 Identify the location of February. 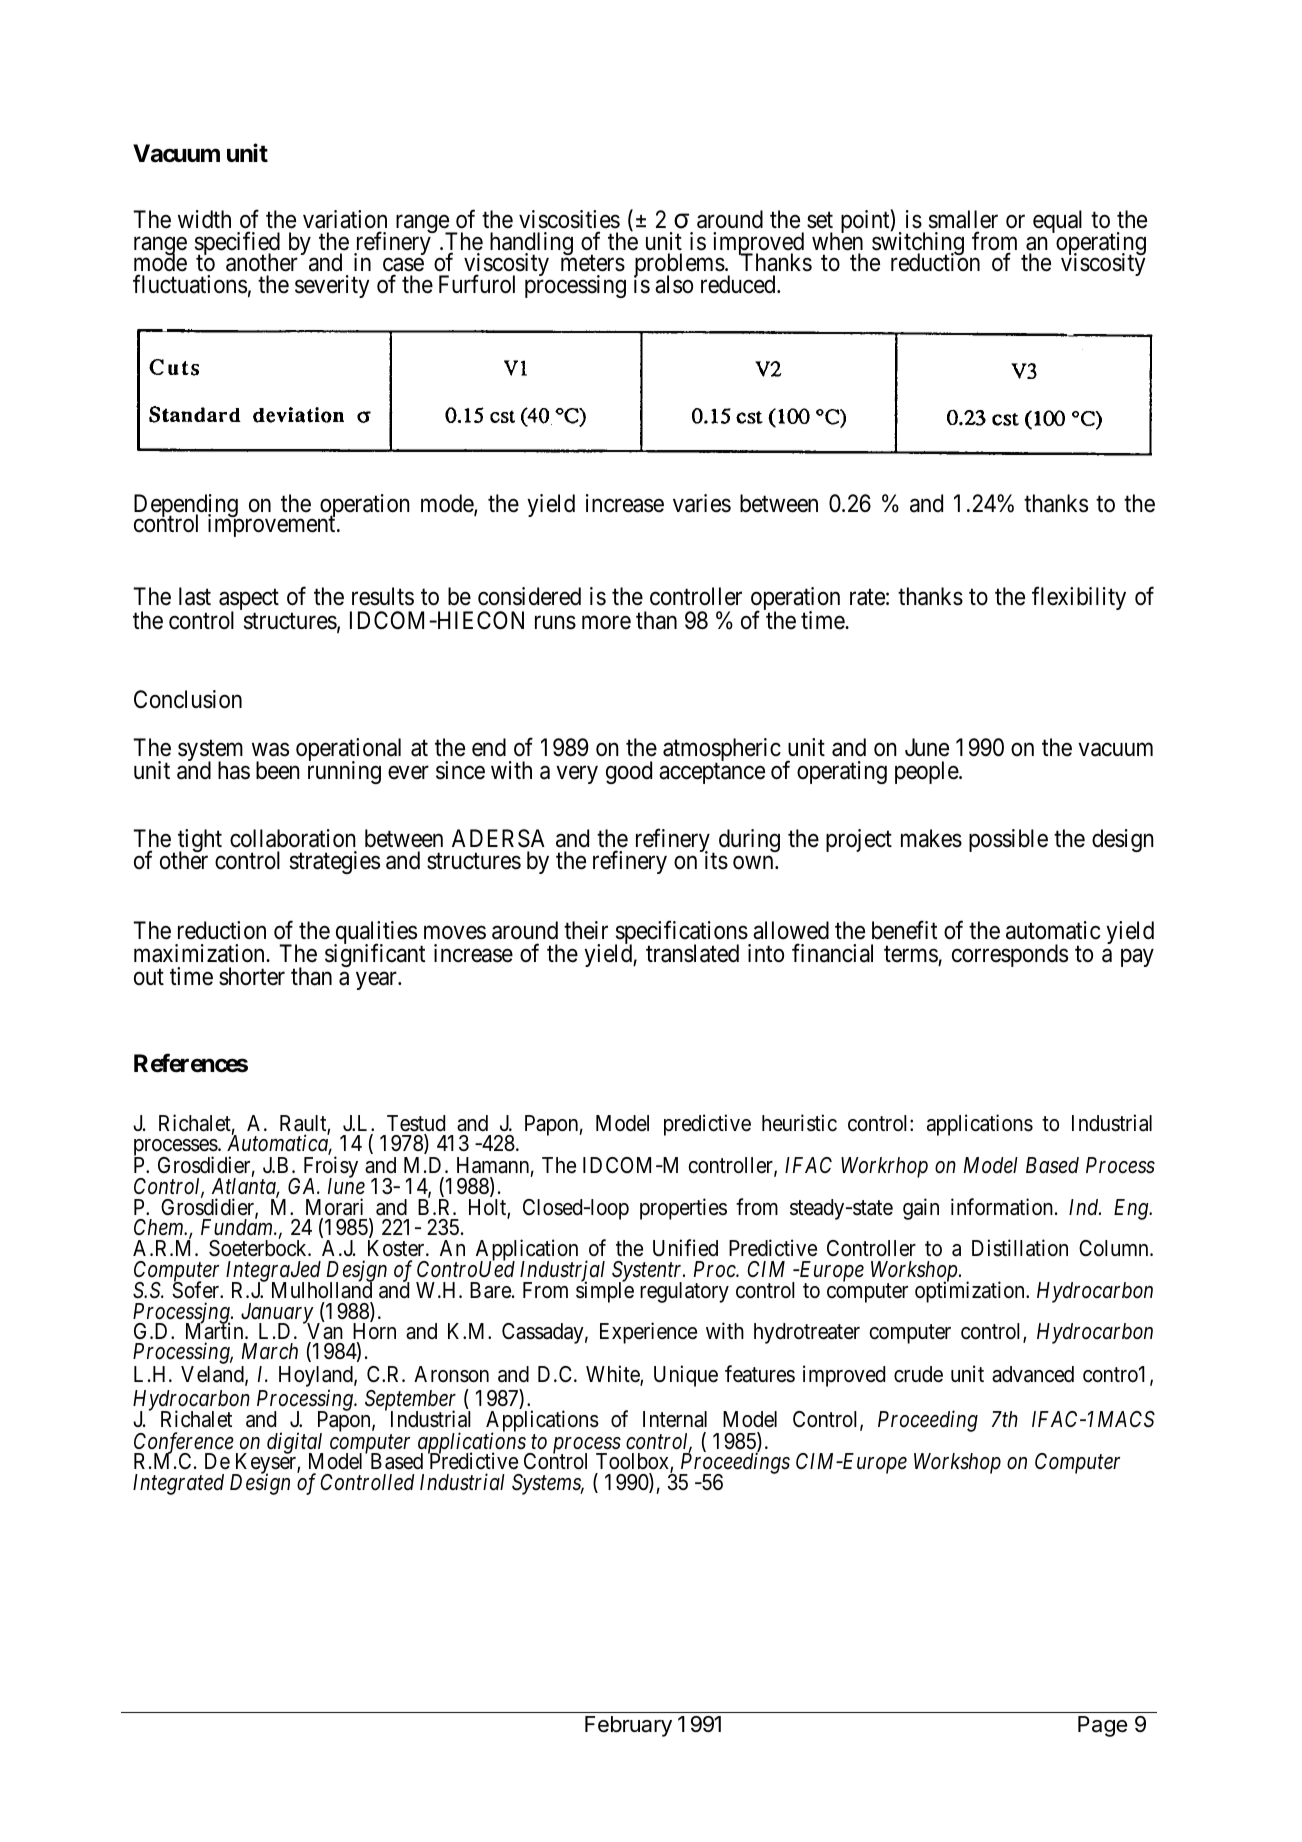
(628, 1726).
